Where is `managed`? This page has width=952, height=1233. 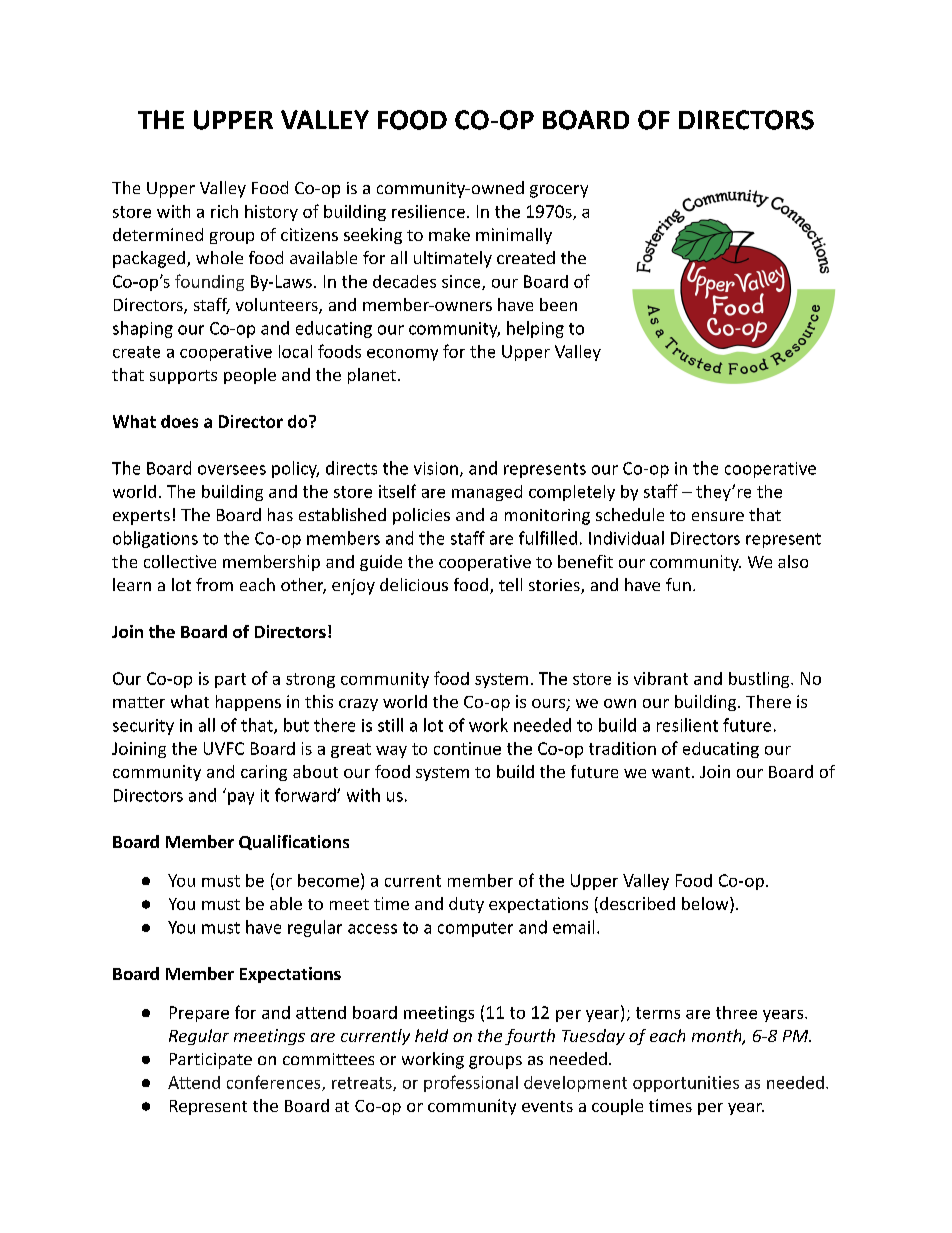 managed is located at coordinates (487, 493).
